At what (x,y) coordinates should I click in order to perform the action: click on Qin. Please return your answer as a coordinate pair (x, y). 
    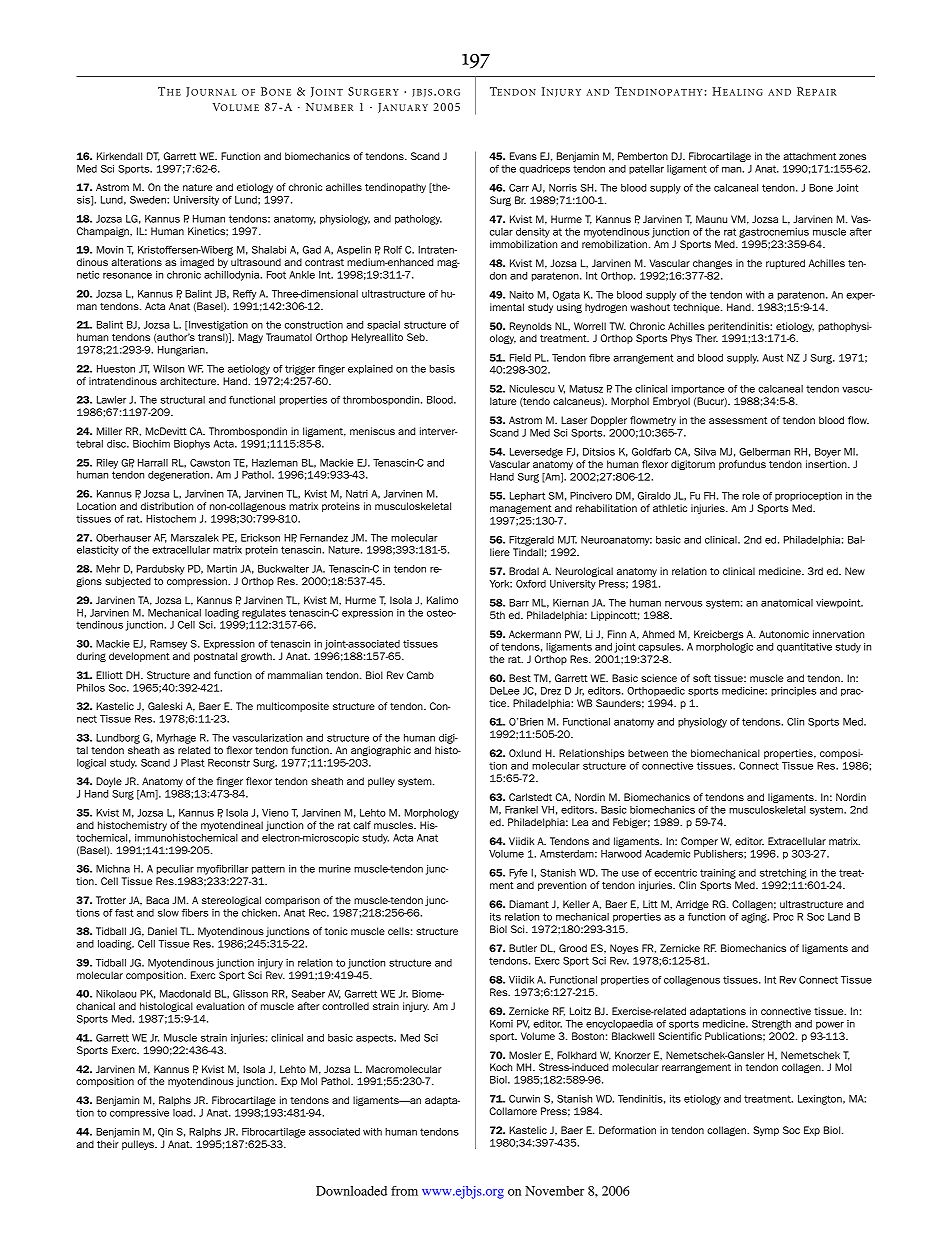
    Looking at the image, I should click on (165, 1133).
